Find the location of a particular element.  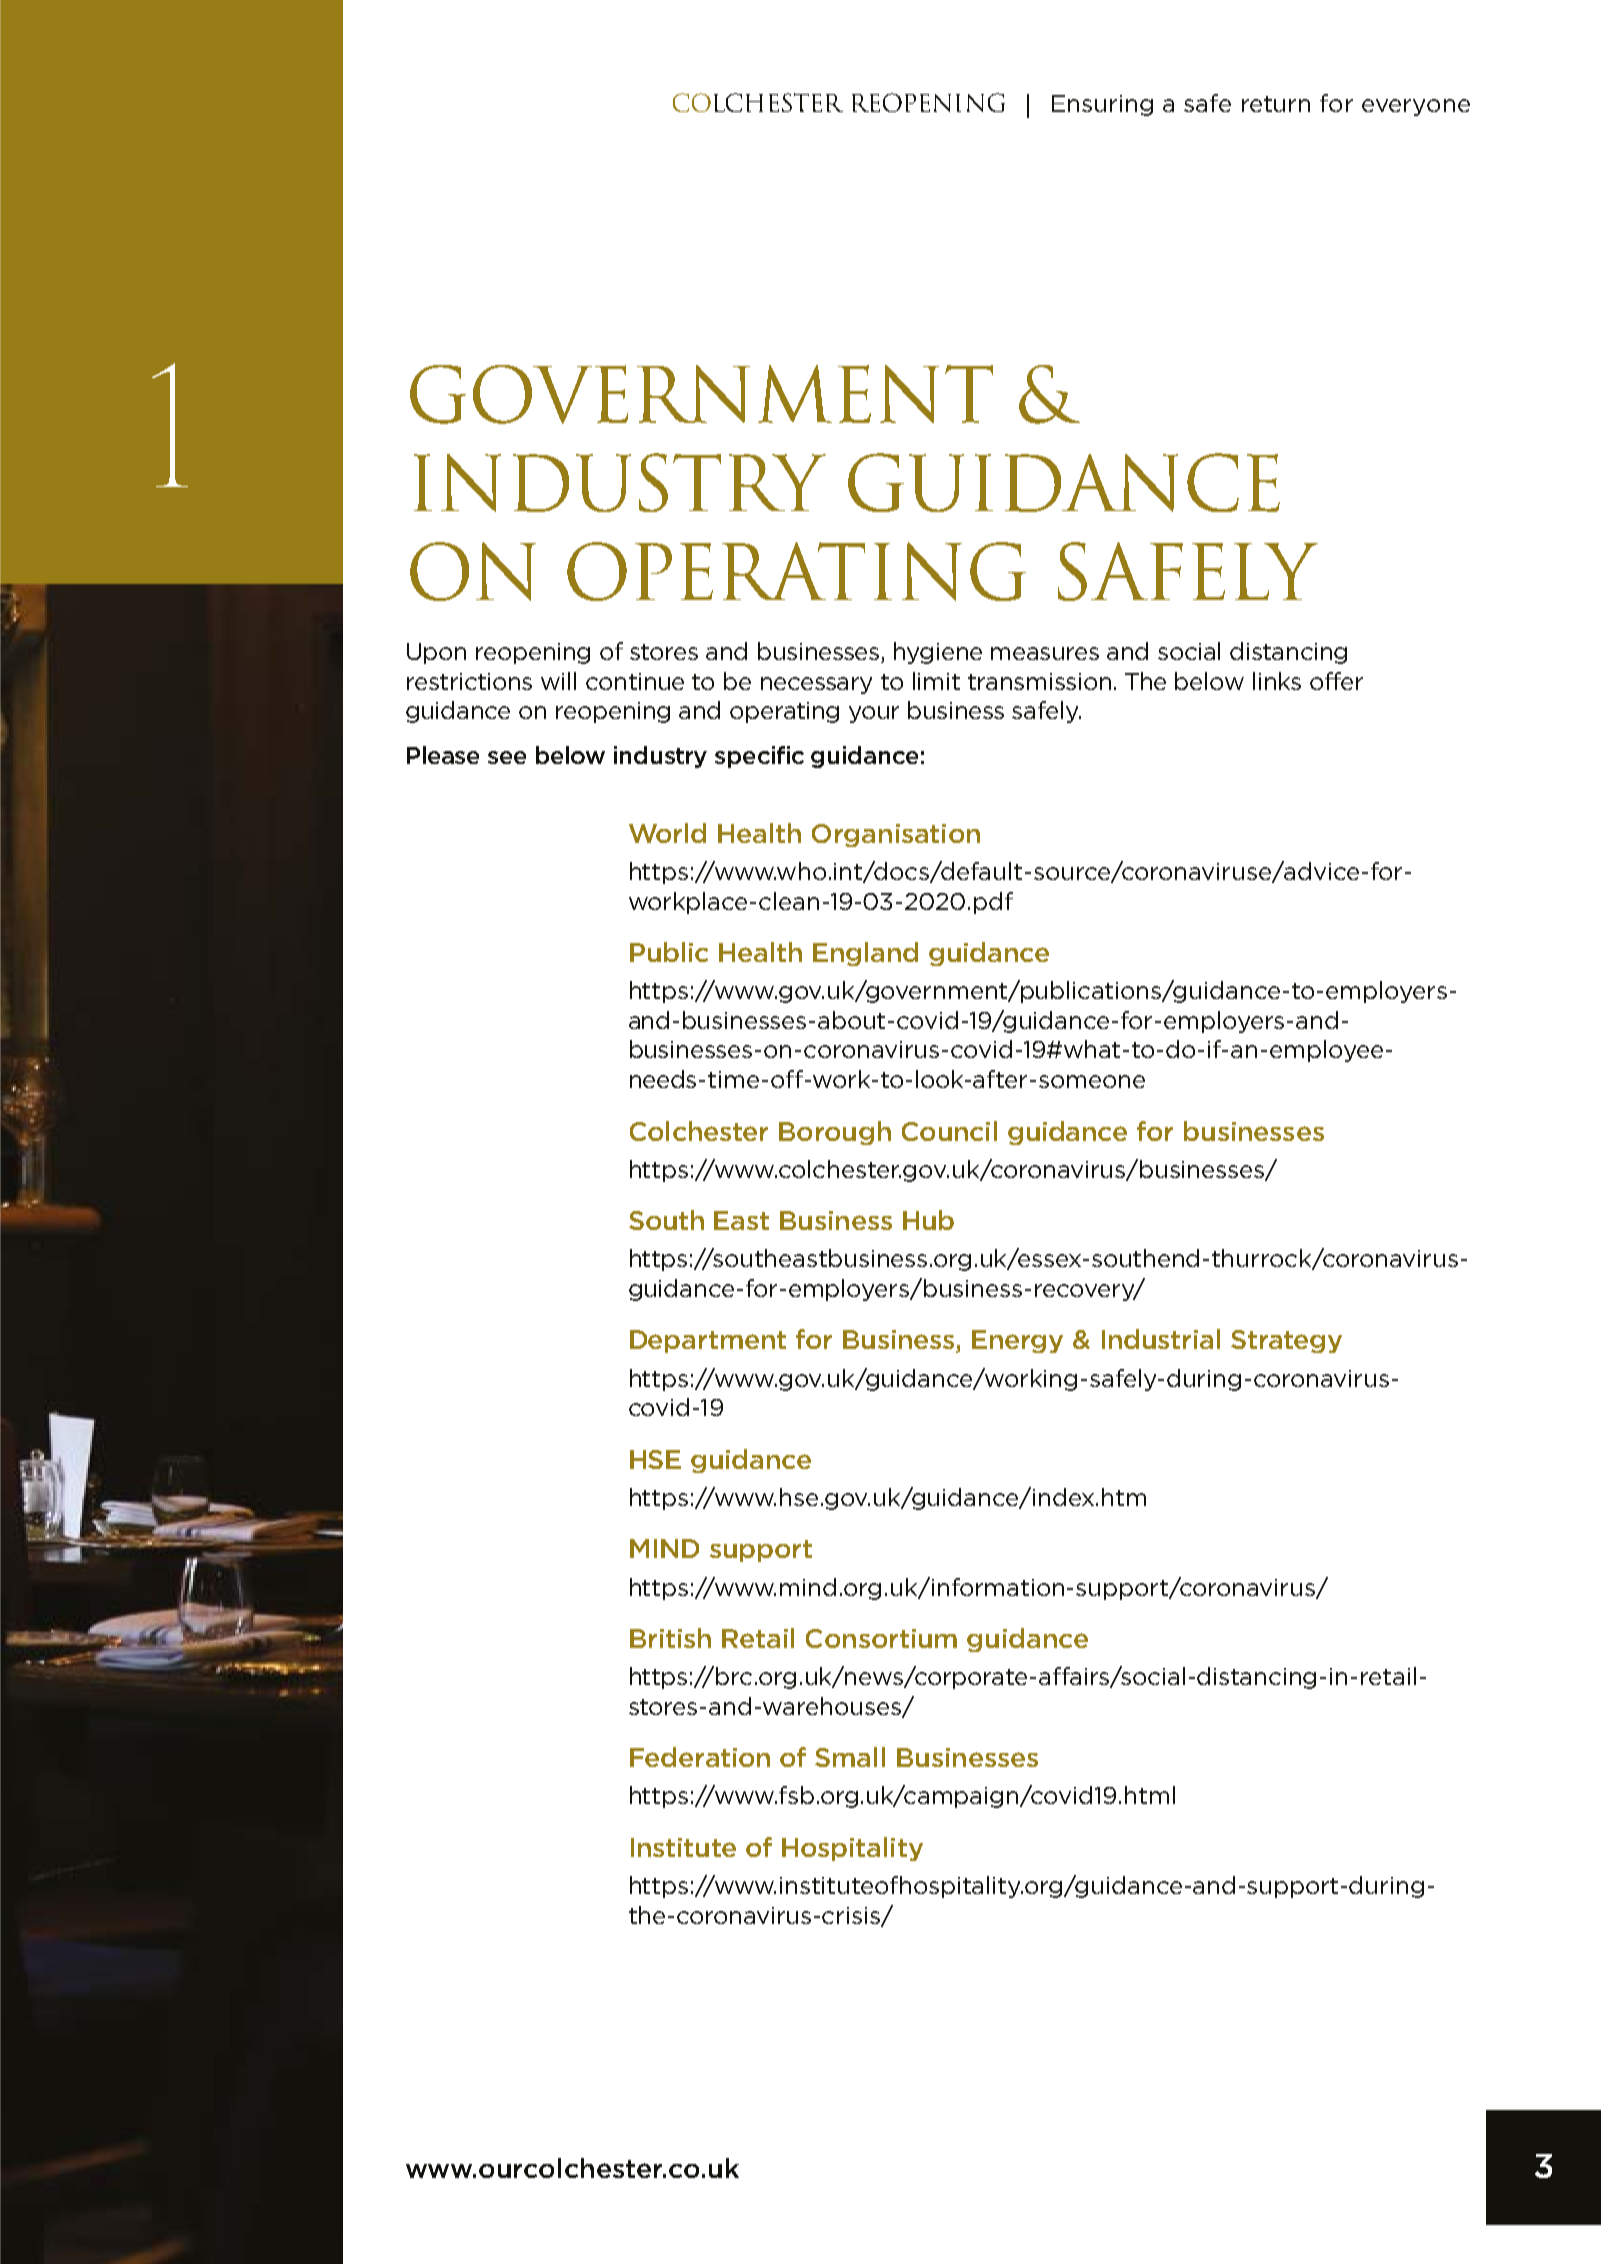

World is located at coordinates (667, 833).
